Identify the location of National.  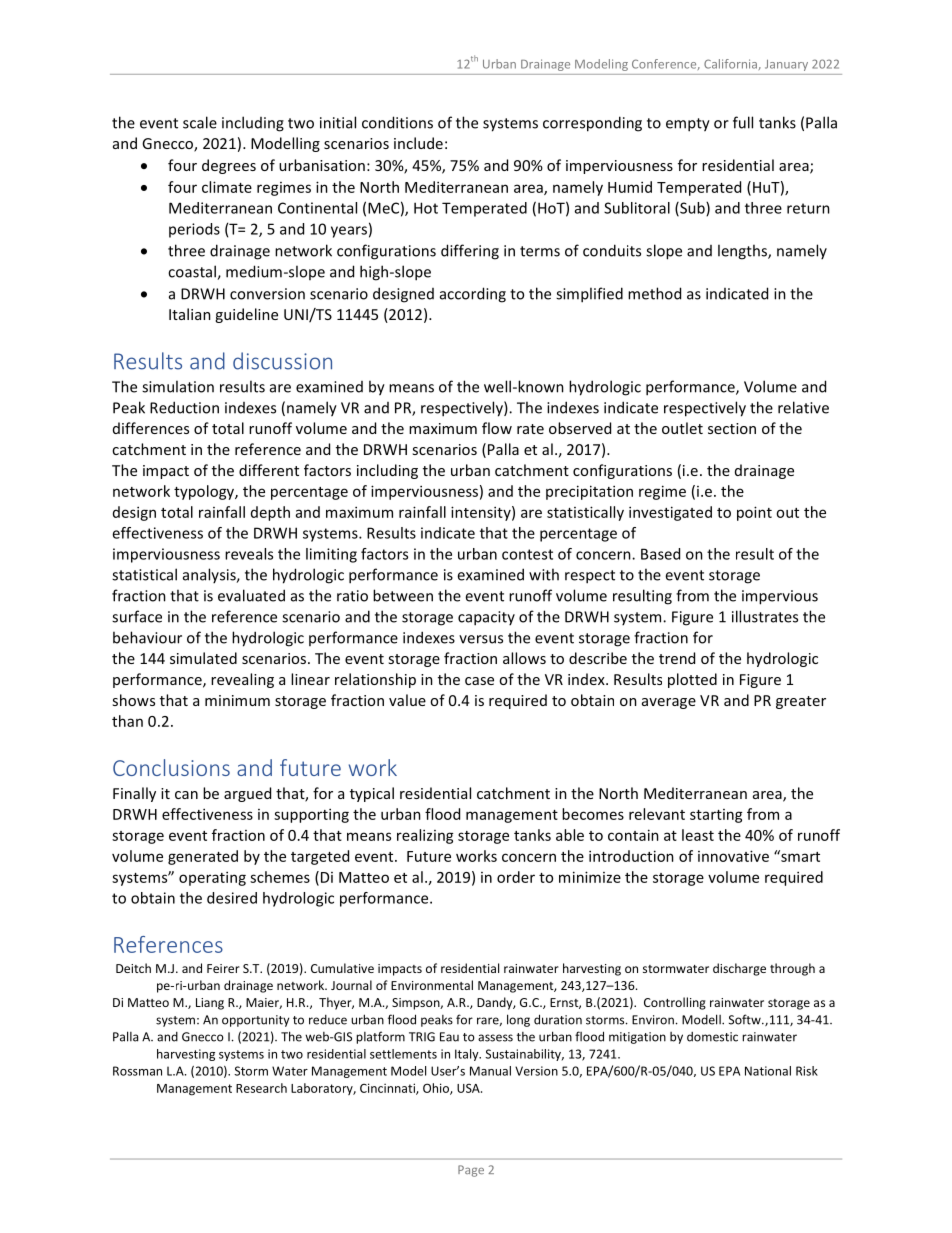
(768, 1071).
